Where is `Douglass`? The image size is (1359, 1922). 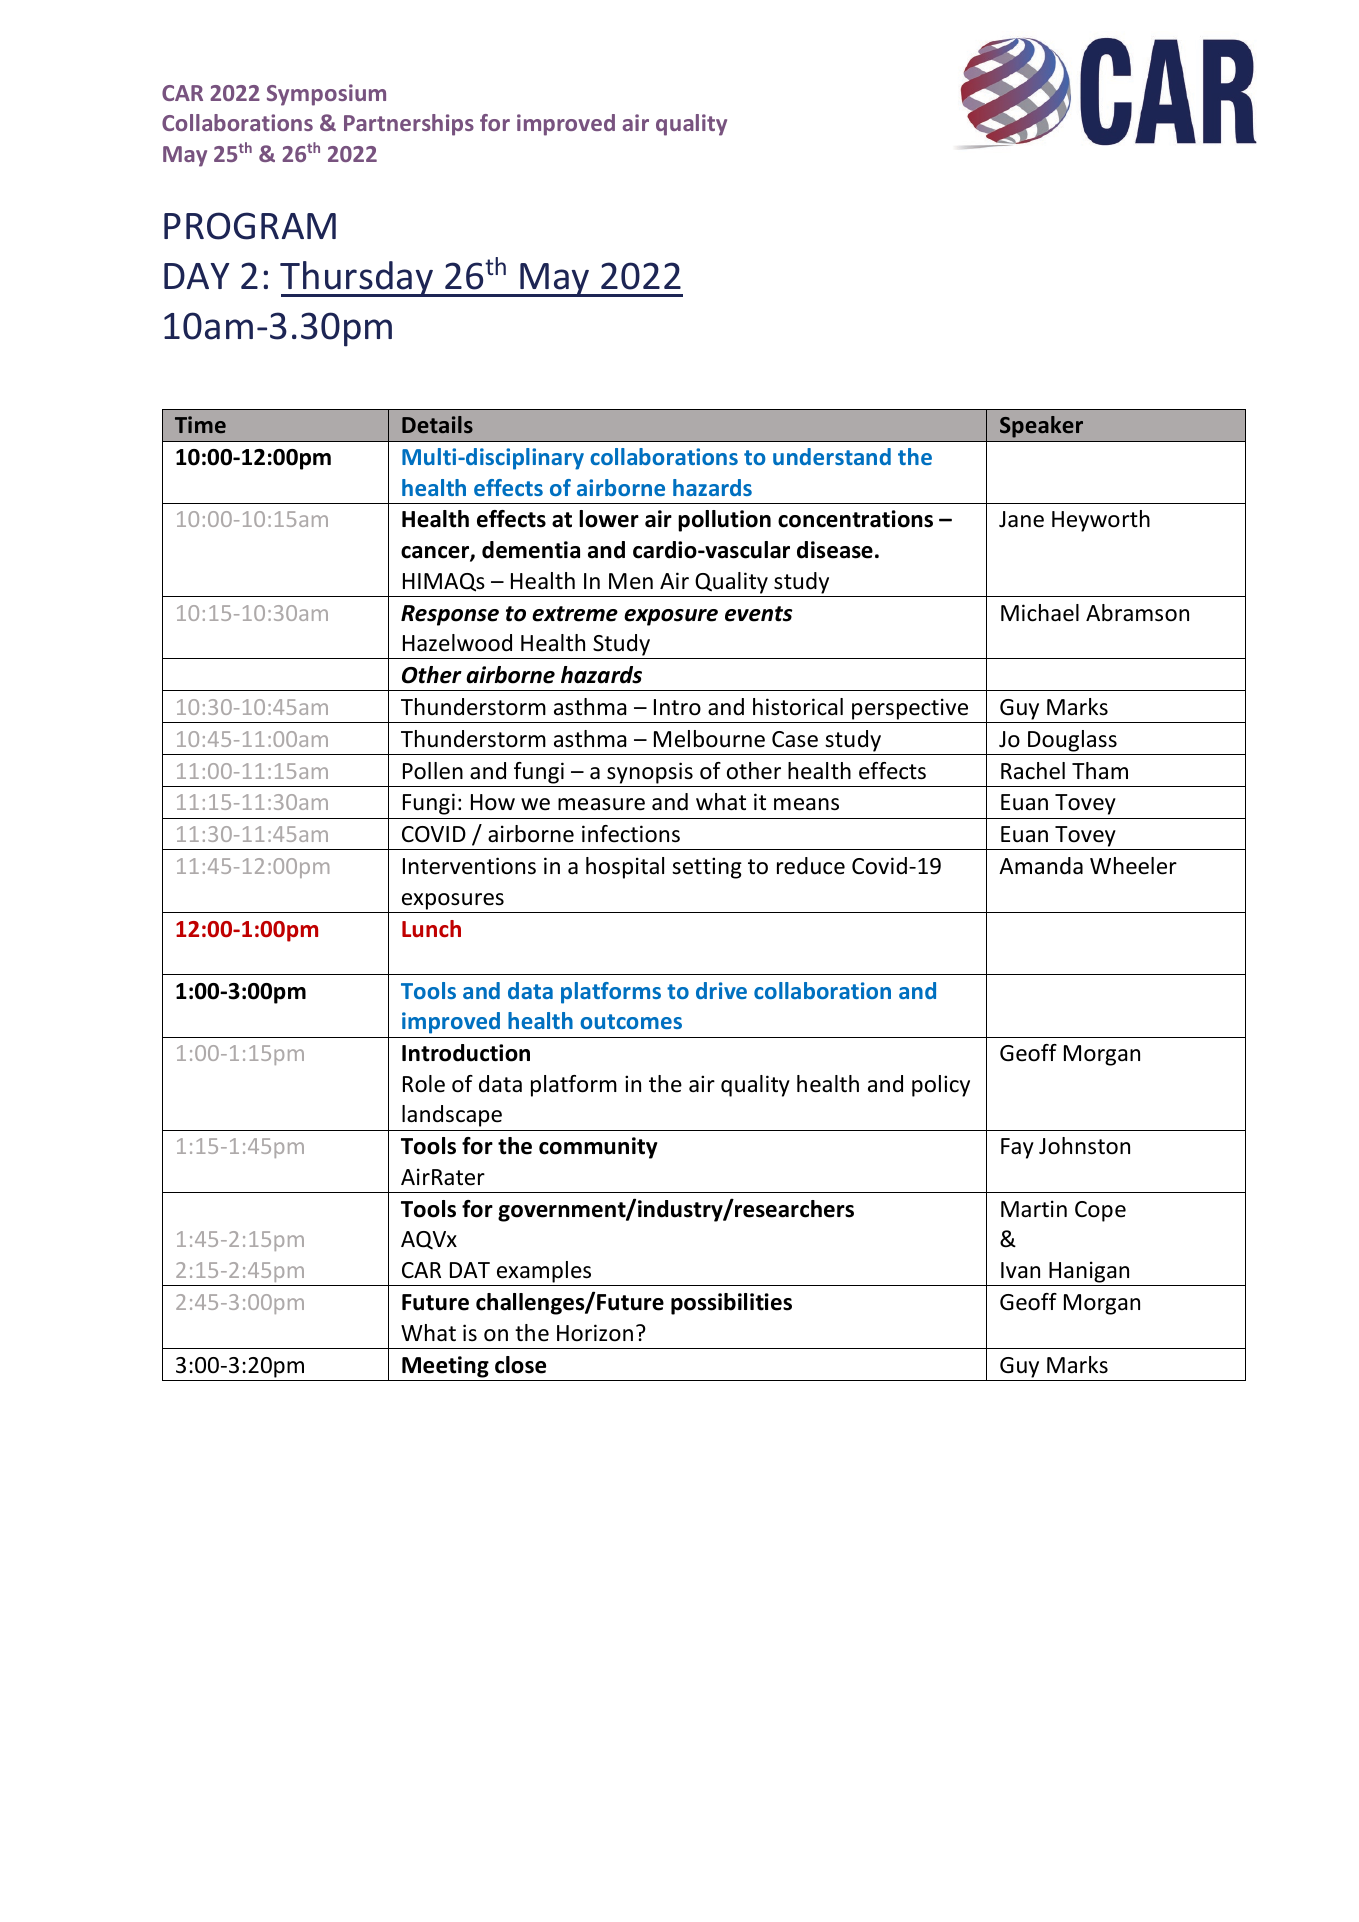
Douglass is located at coordinates (1072, 741).
